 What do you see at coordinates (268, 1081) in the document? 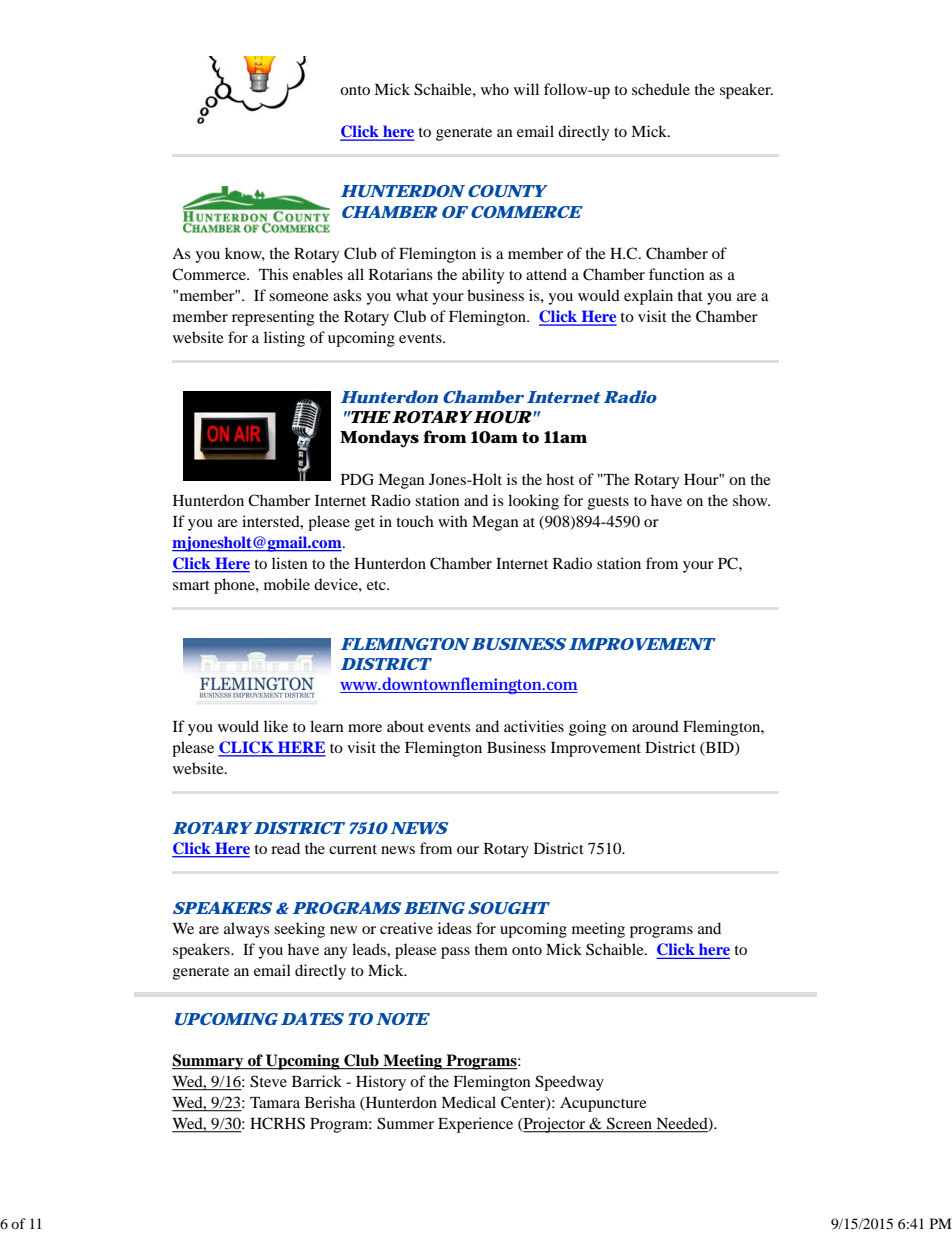
I see `Steve` at bounding box center [268, 1081].
